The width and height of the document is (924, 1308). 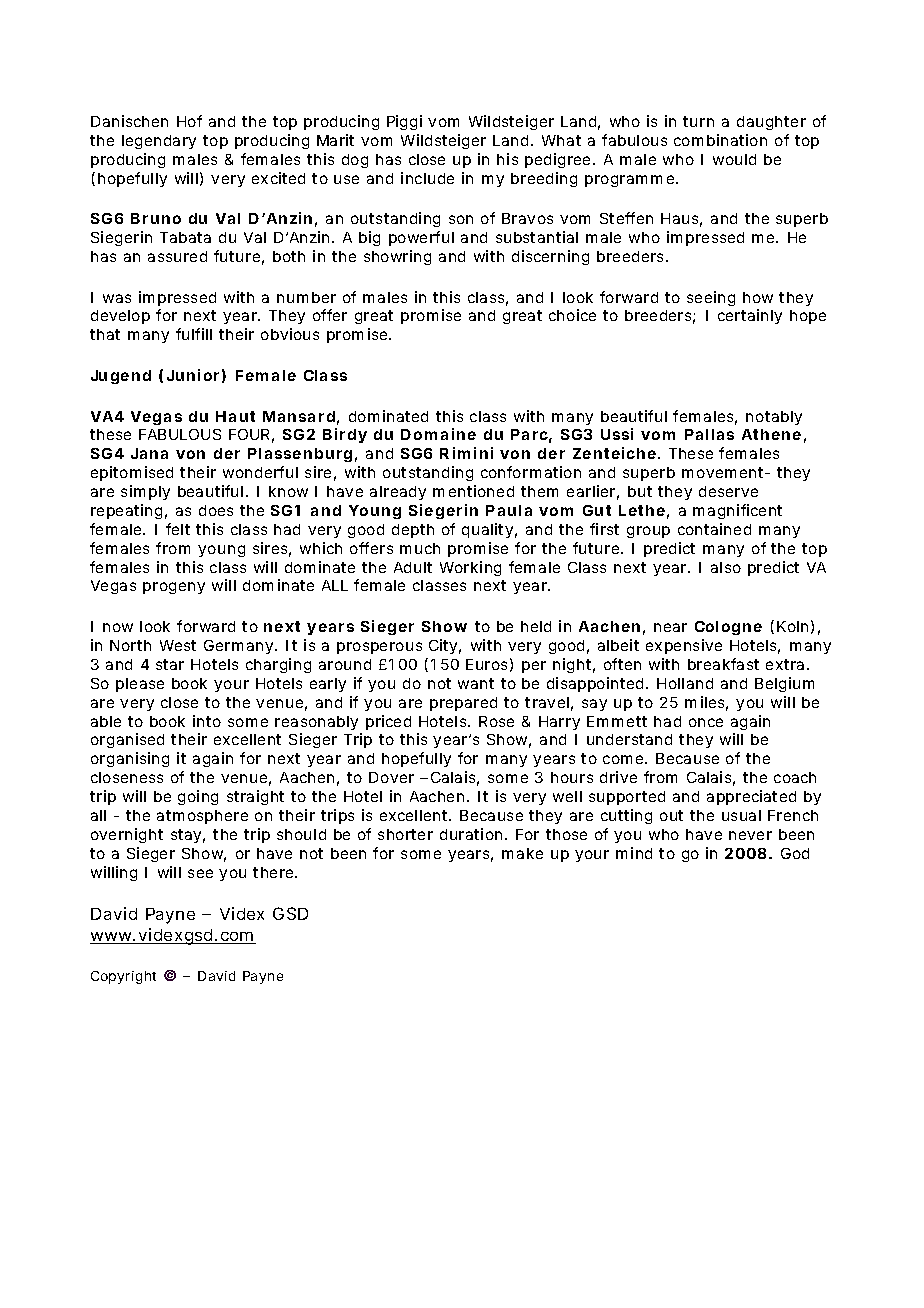 What do you see at coordinates (720, 140) in the document?
I see `combination` at bounding box center [720, 140].
